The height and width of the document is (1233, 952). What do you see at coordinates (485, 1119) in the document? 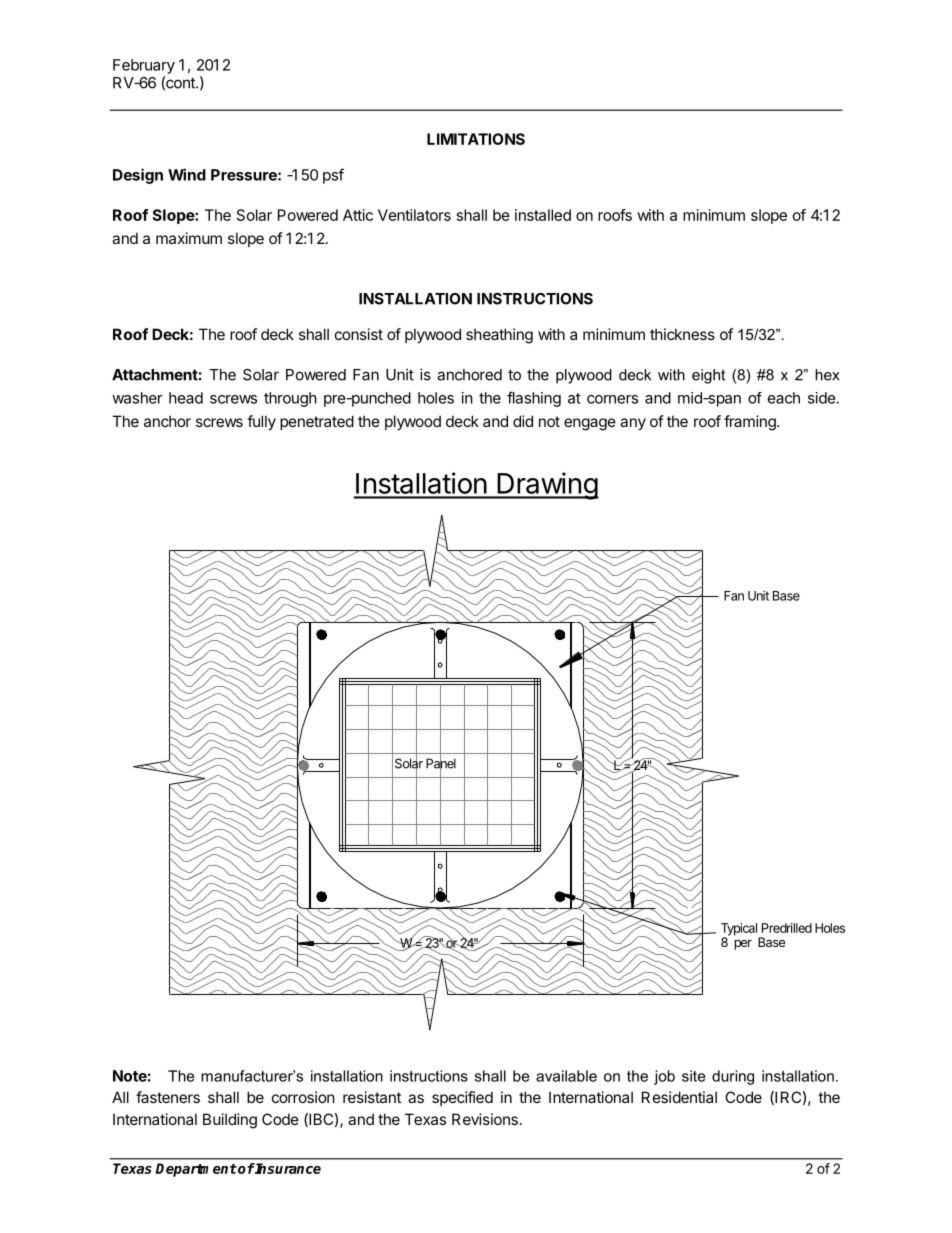
I see `Revisions` at bounding box center [485, 1119].
